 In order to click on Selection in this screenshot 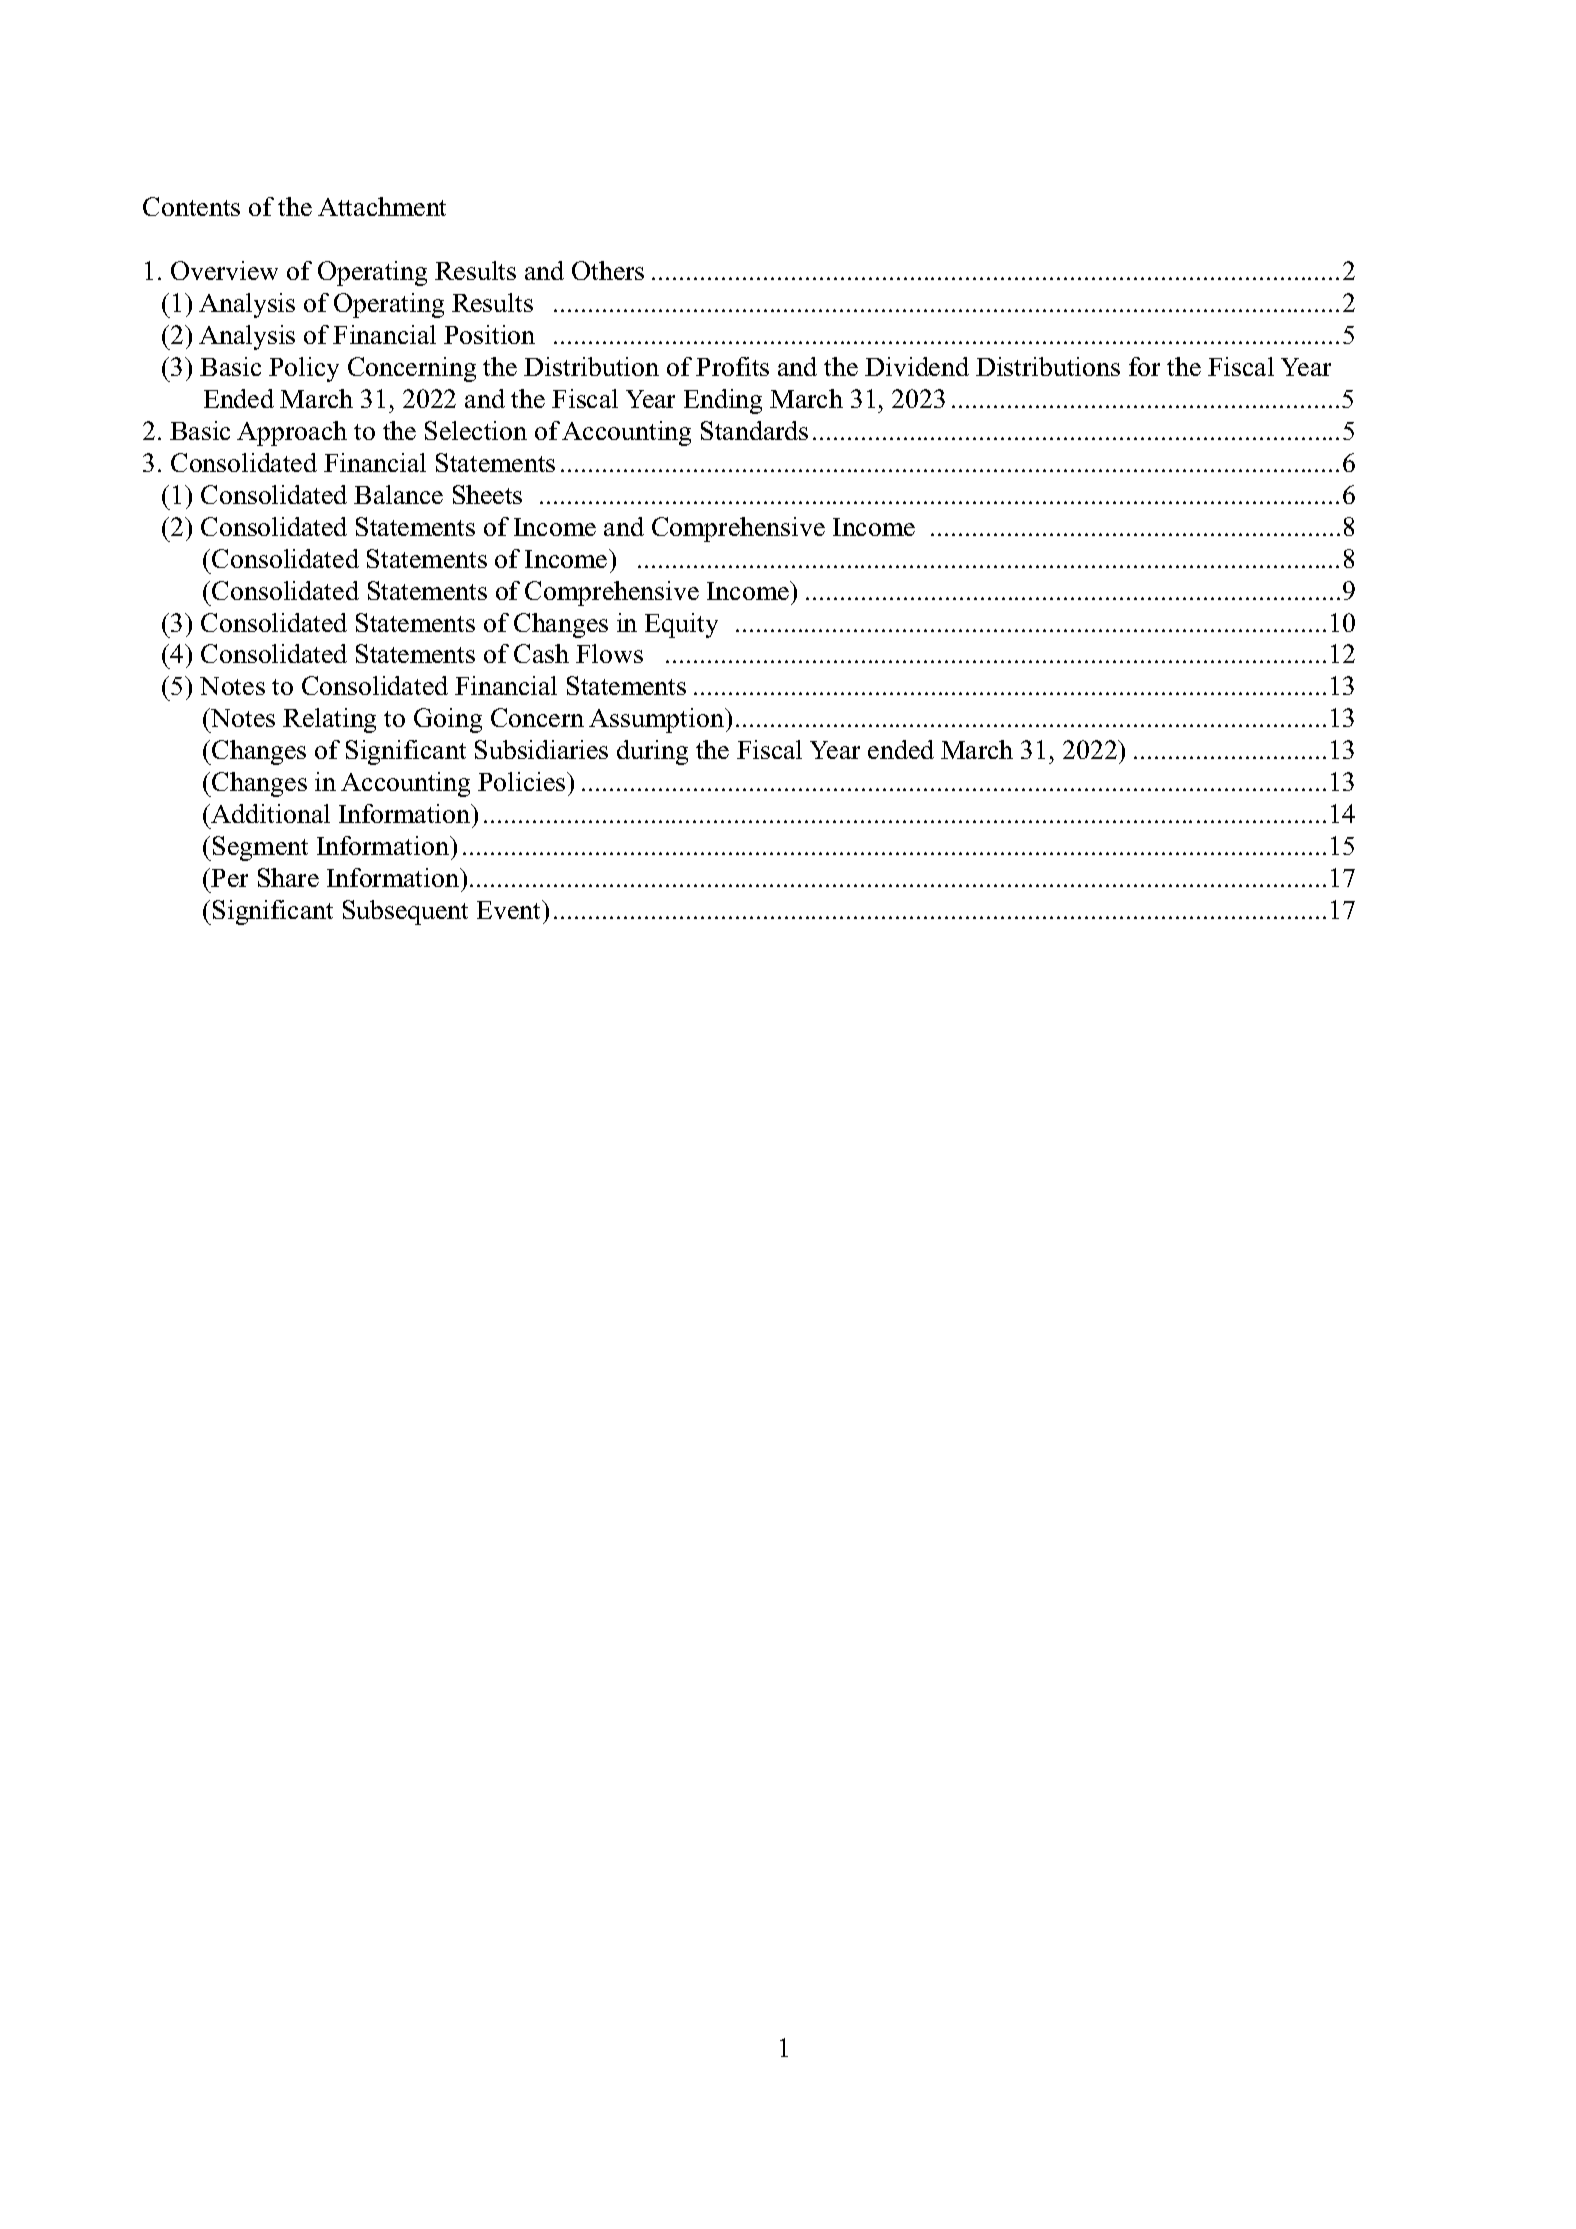, I will do `click(476, 430)`.
